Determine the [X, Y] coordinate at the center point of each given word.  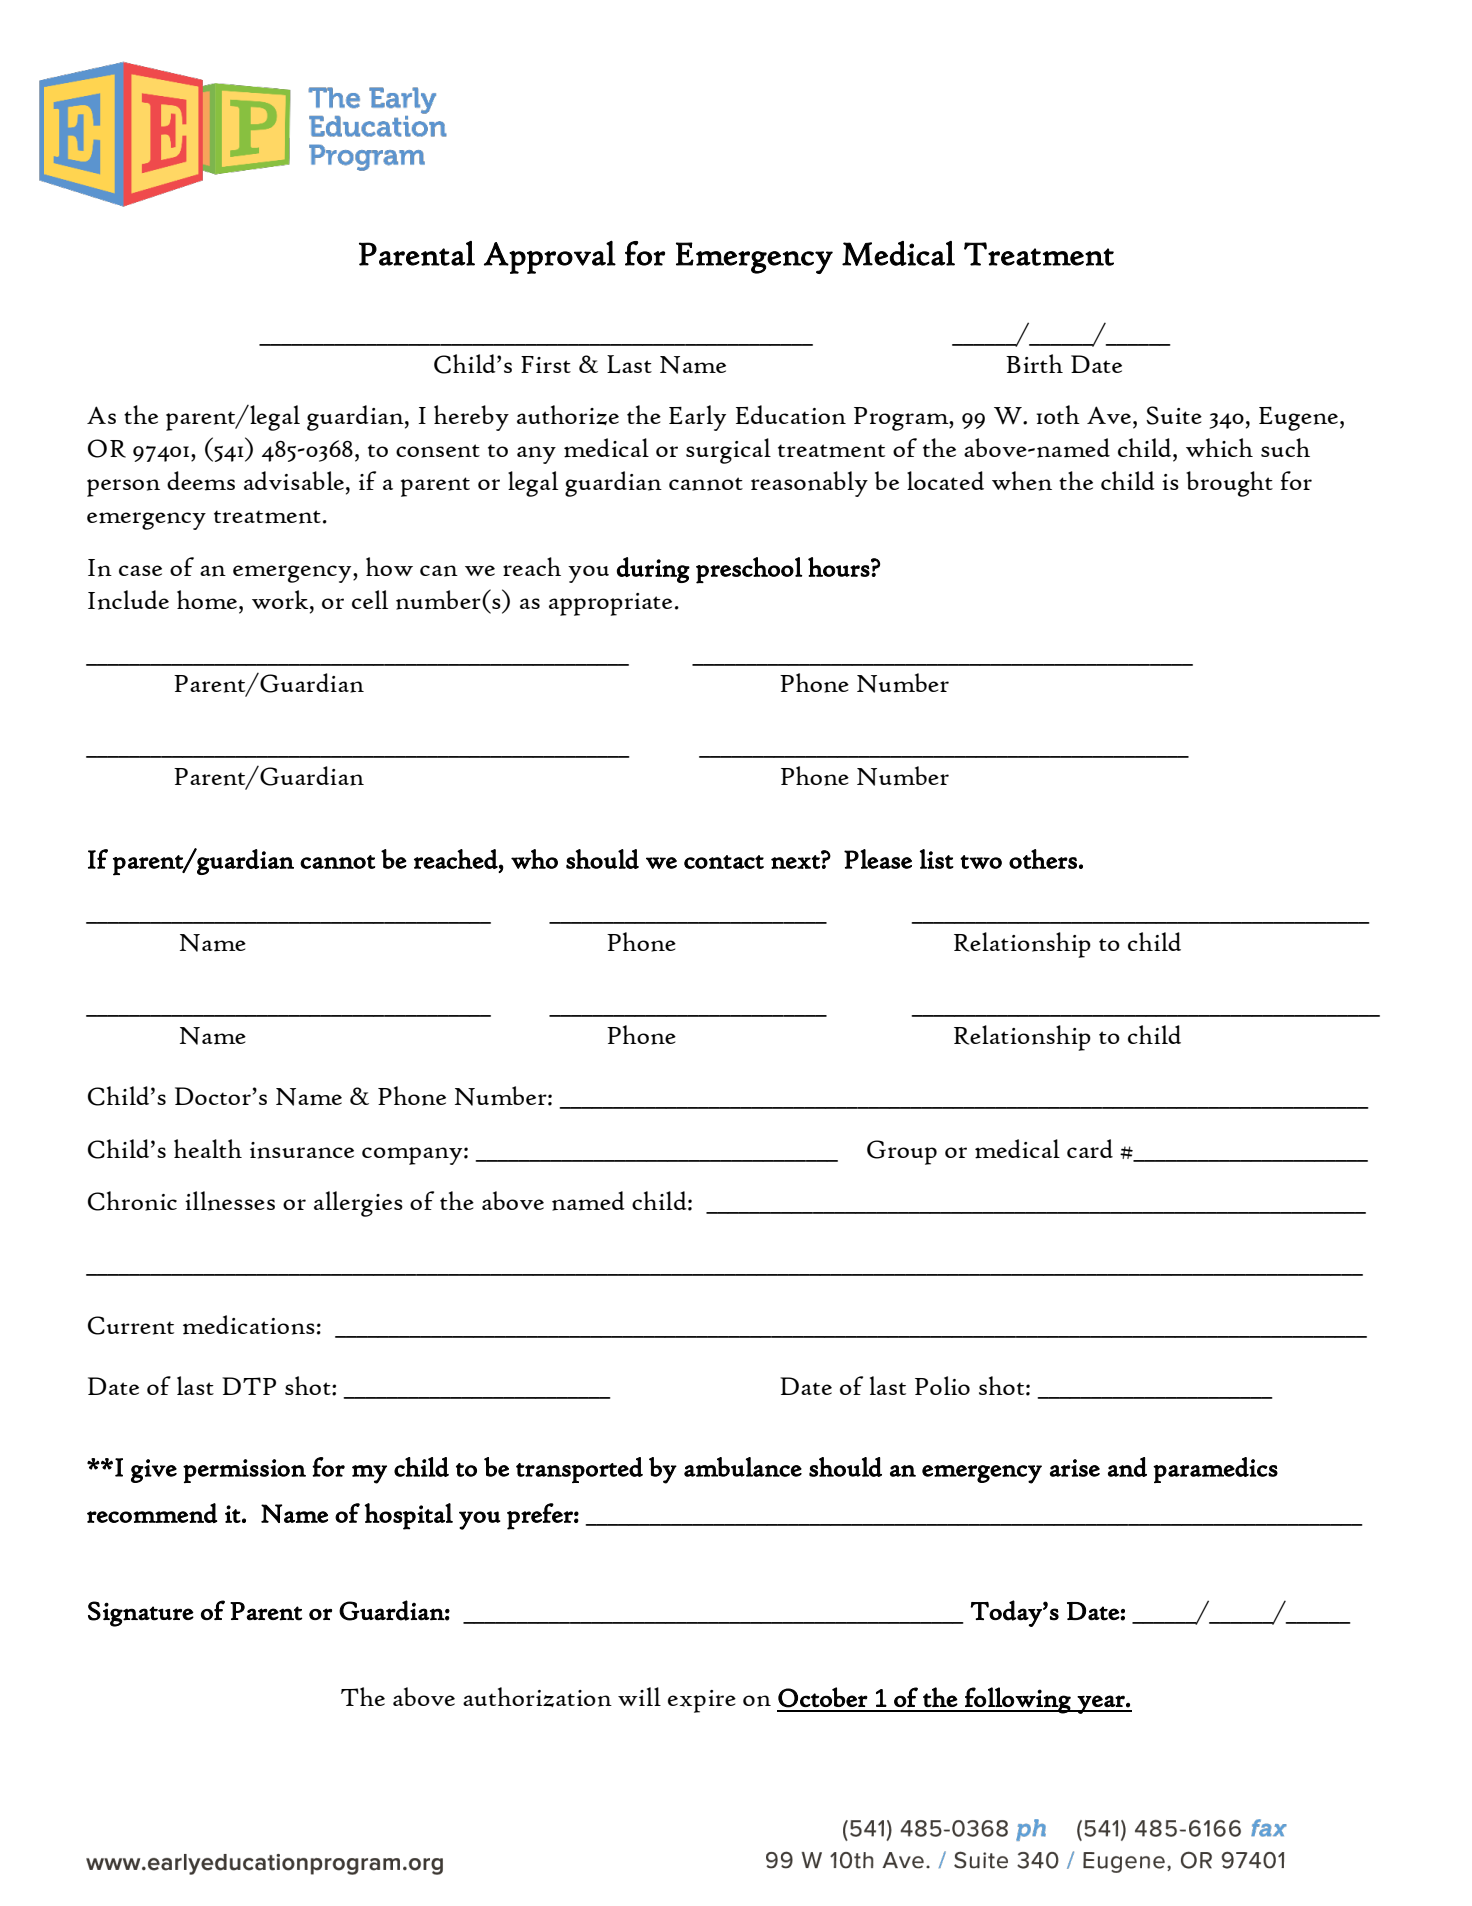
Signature [141, 1614]
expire [702, 1701]
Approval [550, 257]
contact [724, 862]
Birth [1034, 363]
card [1090, 1148]
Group [902, 1152]
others [1043, 859]
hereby [471, 418]
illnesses [230, 1201]
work [281, 599]
